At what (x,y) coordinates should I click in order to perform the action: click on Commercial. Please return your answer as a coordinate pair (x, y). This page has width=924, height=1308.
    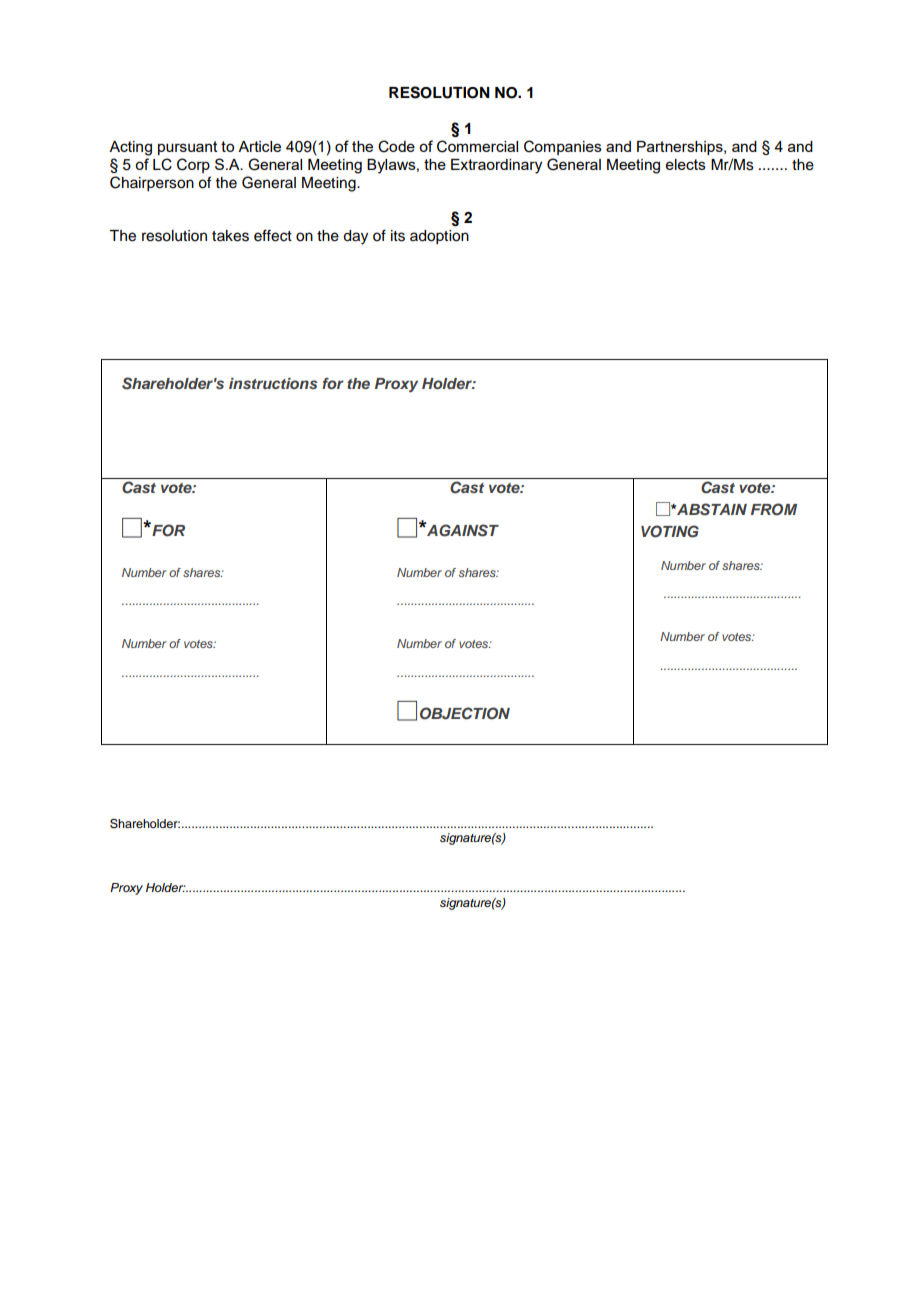
    Looking at the image, I should click on (477, 146).
